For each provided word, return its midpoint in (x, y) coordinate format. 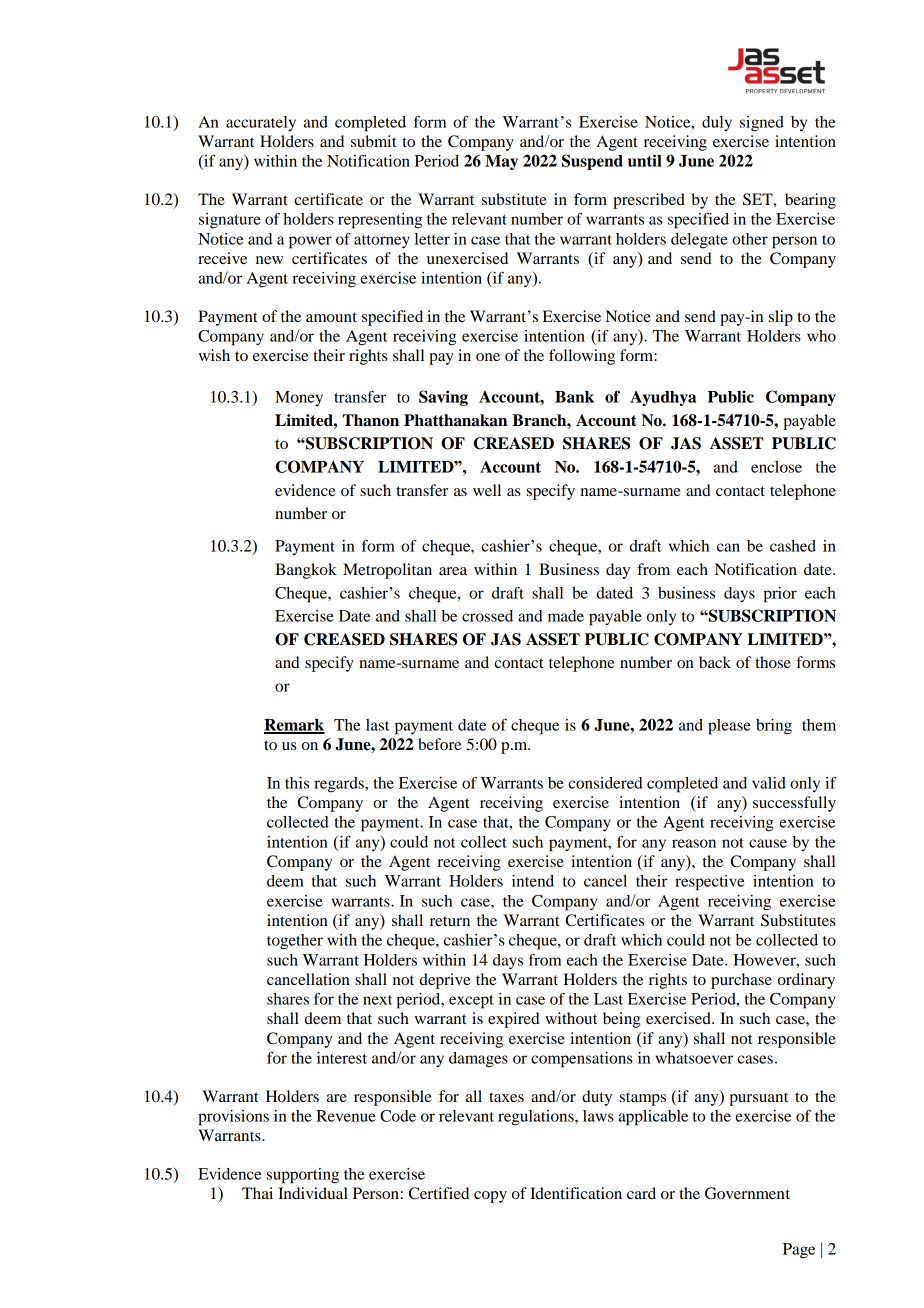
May (501, 162)
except (471, 1002)
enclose (776, 467)
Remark (294, 726)
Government (747, 1193)
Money (299, 399)
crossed (487, 616)
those (773, 662)
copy (490, 1197)
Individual (313, 1193)
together (295, 942)
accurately (261, 124)
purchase (741, 981)
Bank (574, 397)
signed (762, 124)
